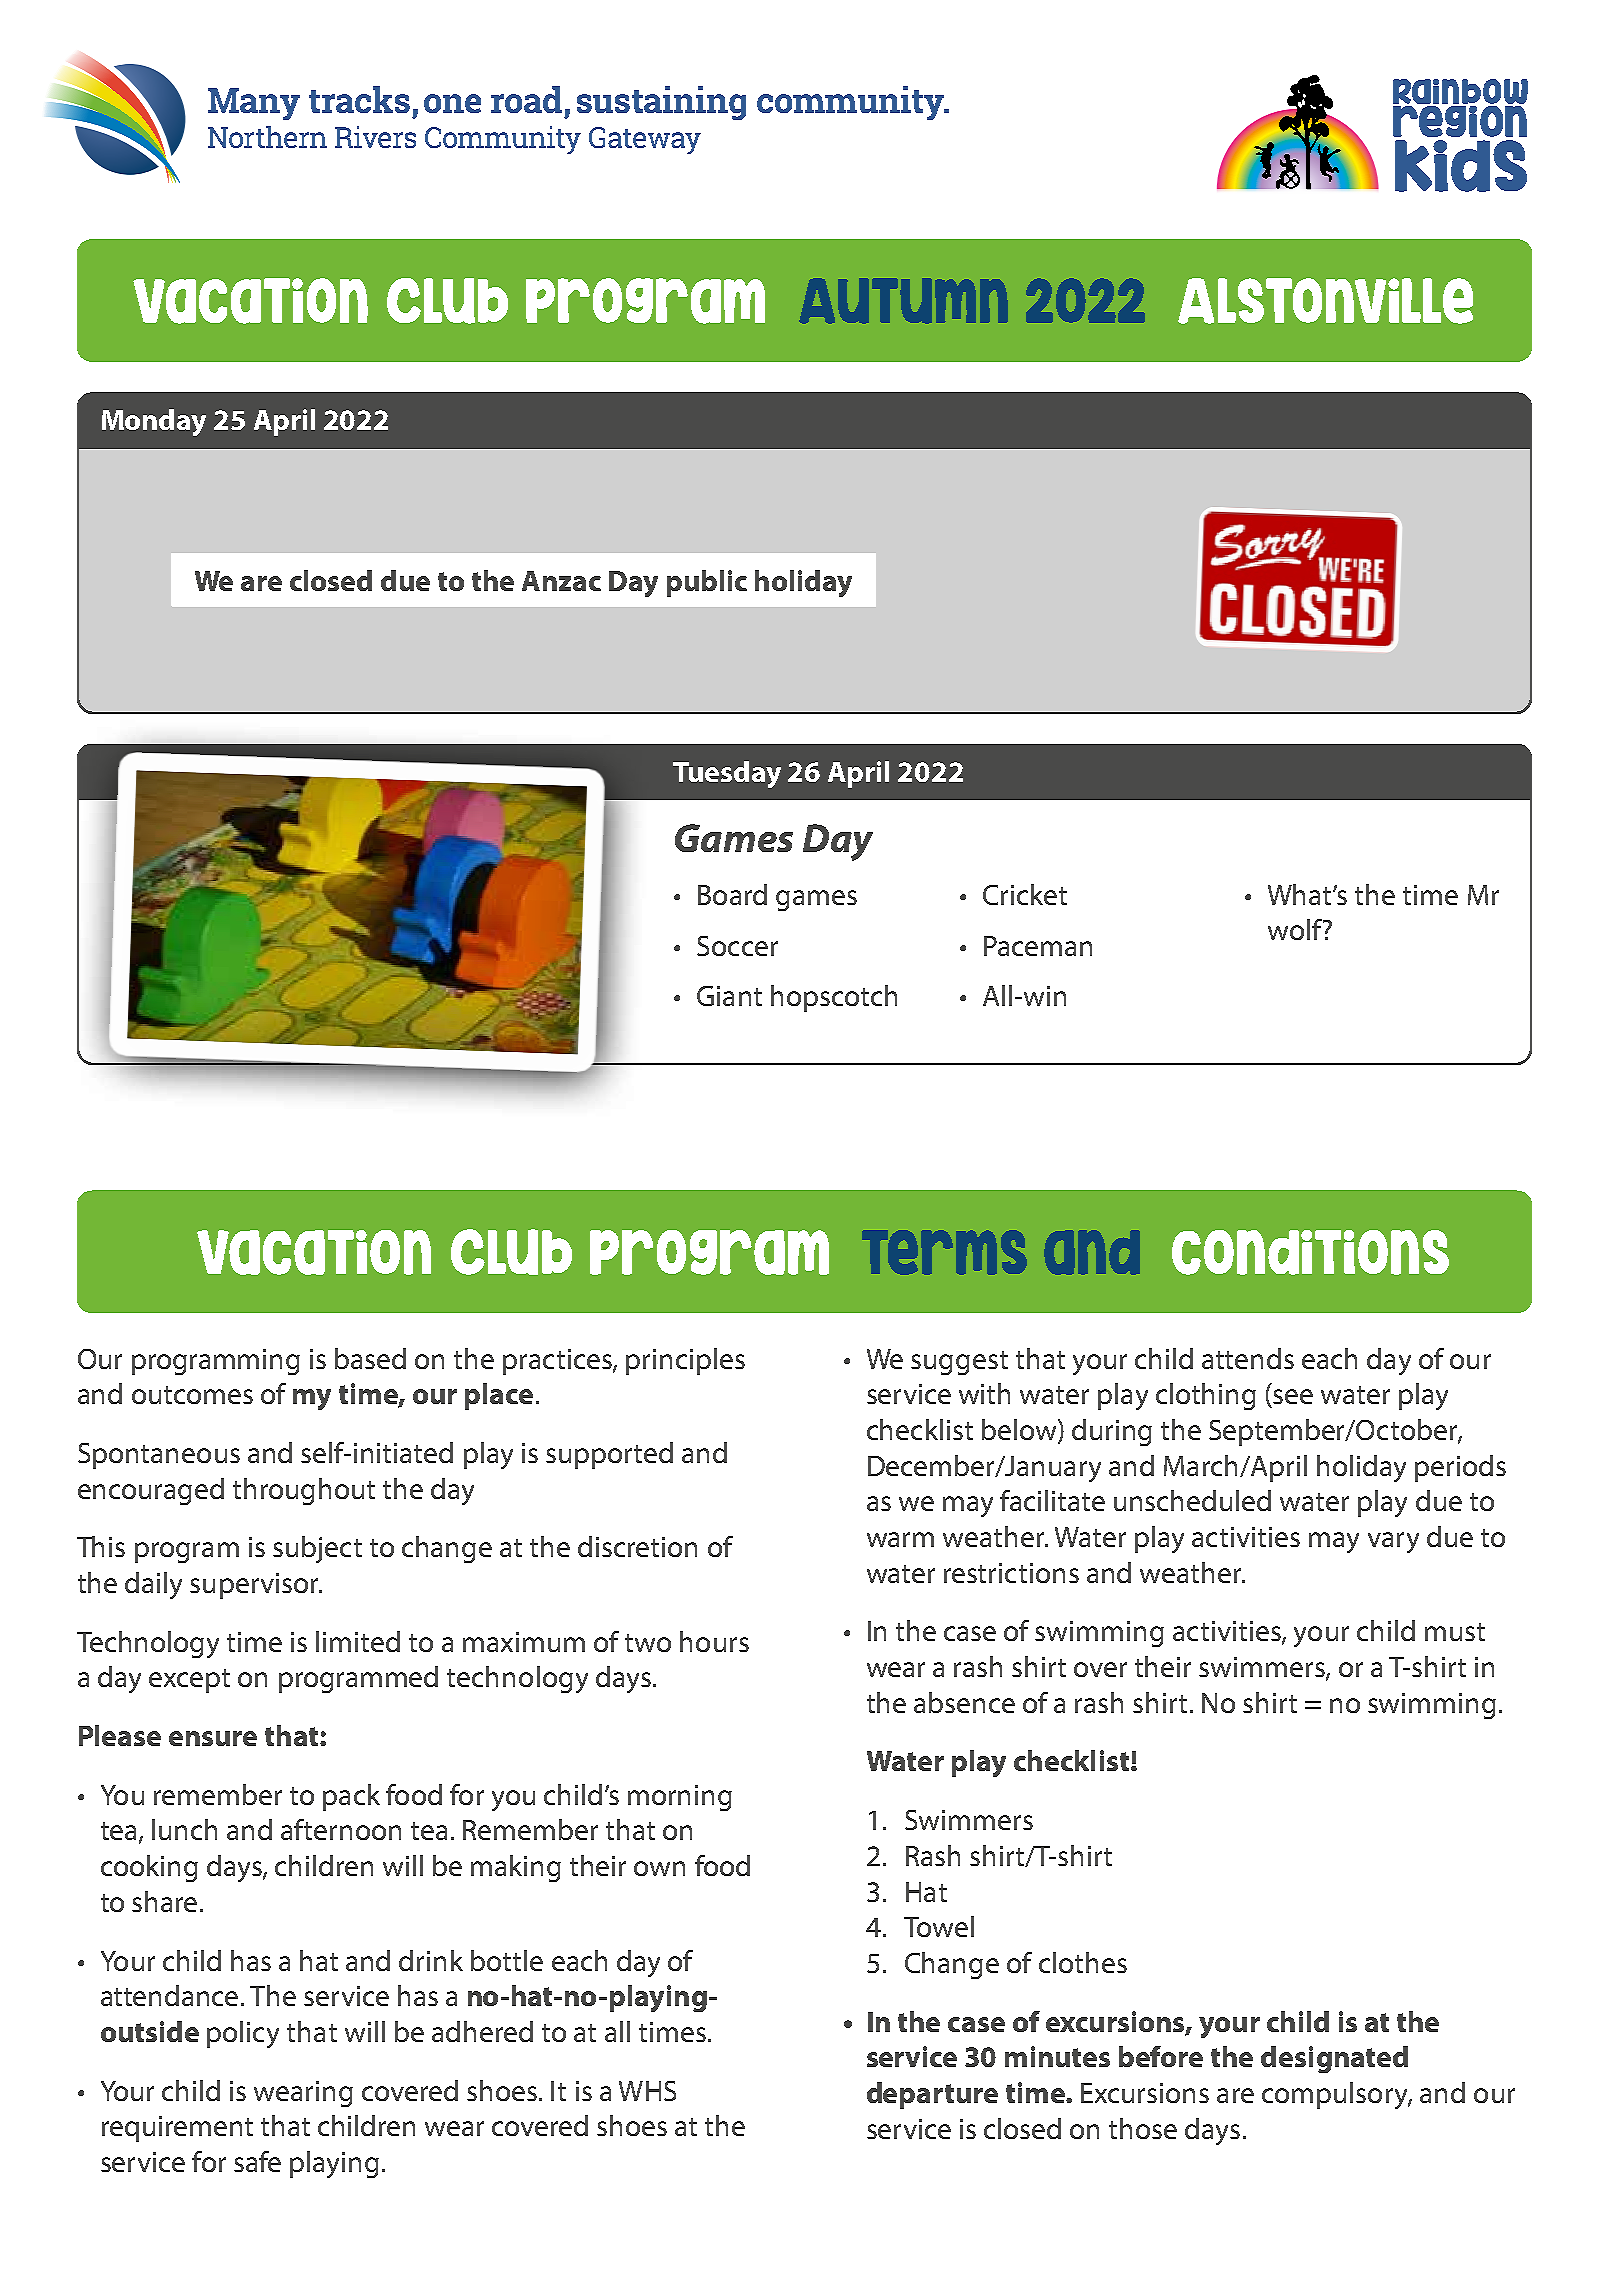 This screenshot has width=1609, height=2276. What do you see at coordinates (1296, 929) in the screenshot?
I see `wolf` at bounding box center [1296, 929].
